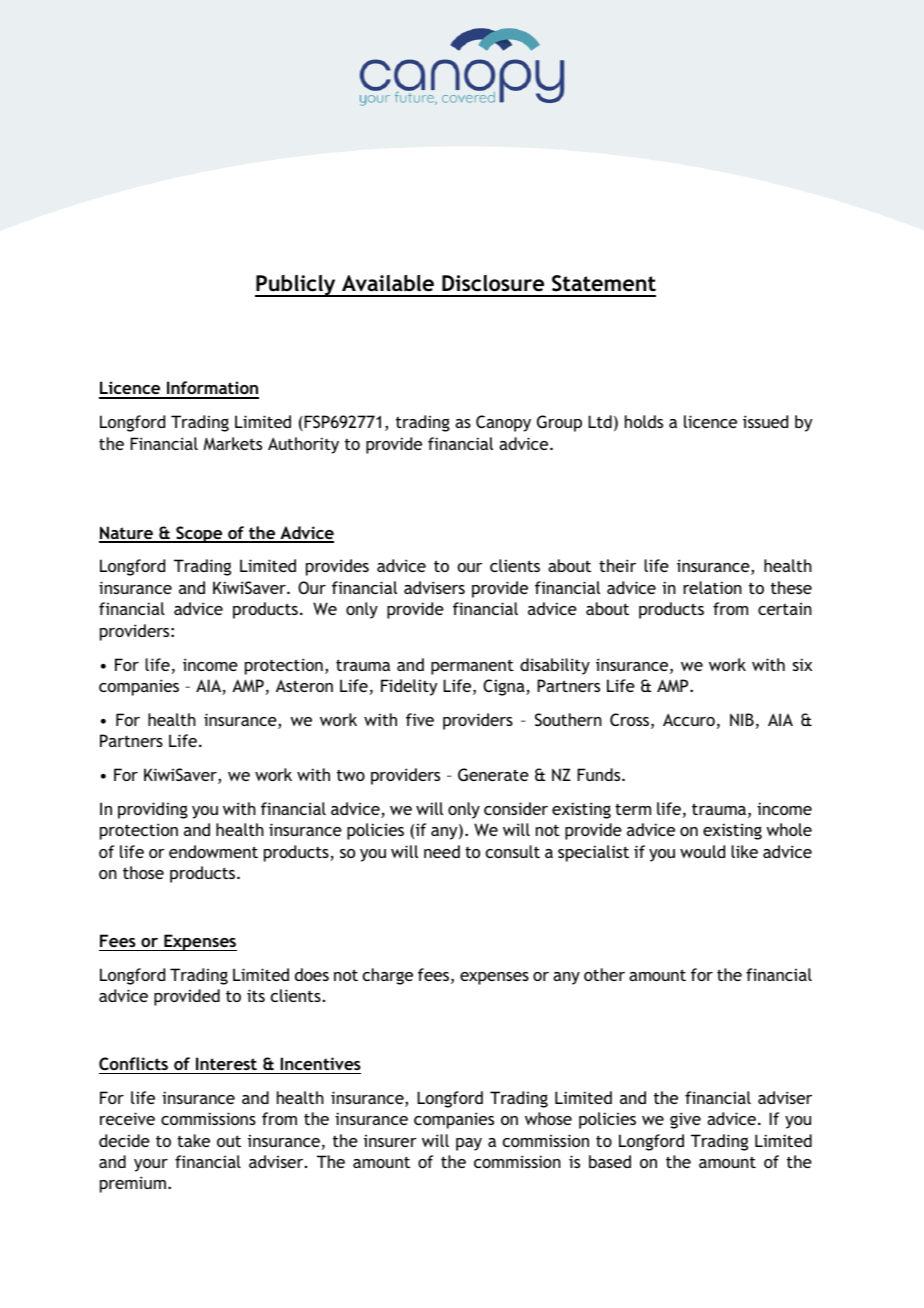 Image resolution: width=924 pixels, height=1308 pixels. I want to click on five, so click(420, 719).
